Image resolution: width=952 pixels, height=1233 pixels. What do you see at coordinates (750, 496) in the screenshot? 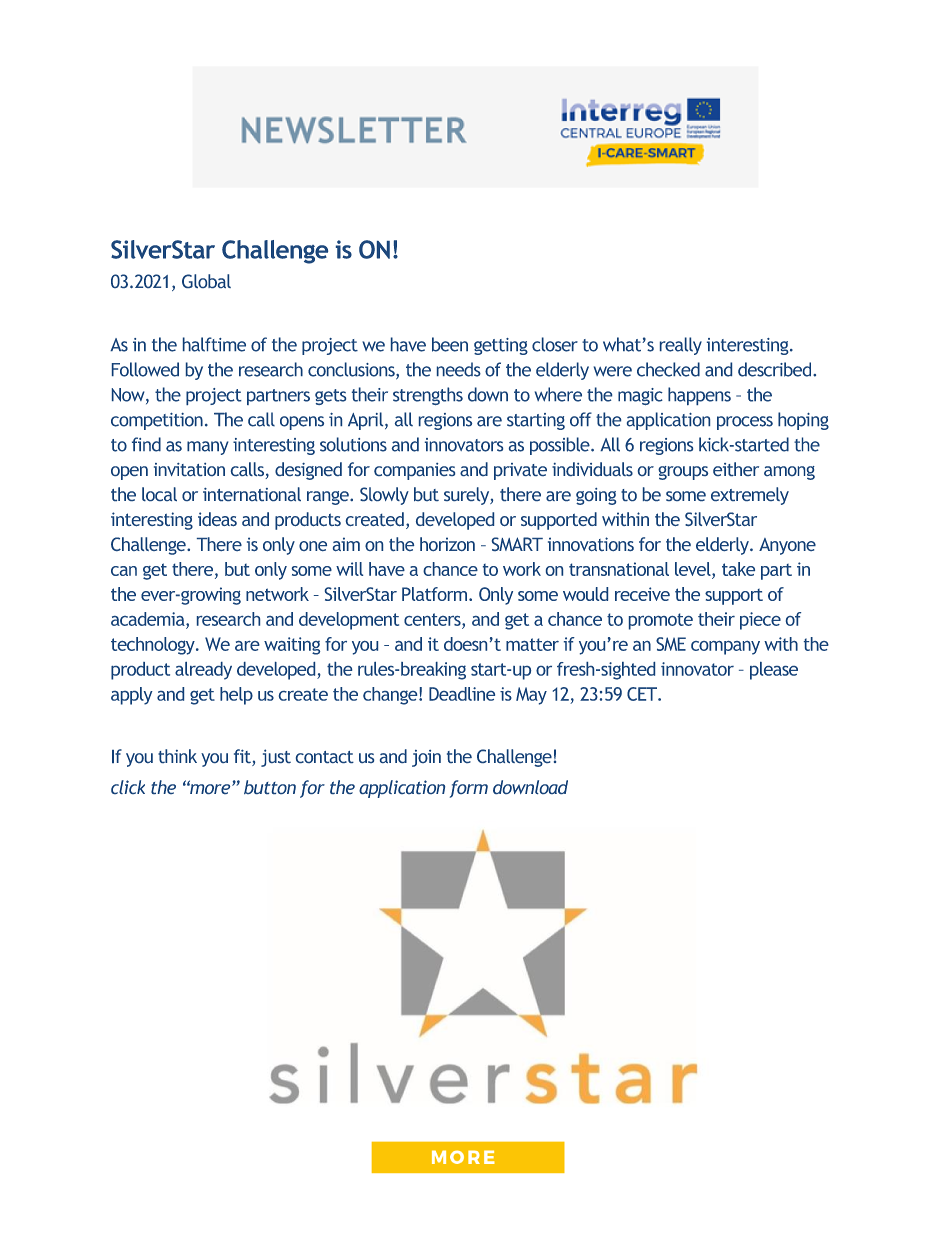
I see `extremely` at bounding box center [750, 496].
